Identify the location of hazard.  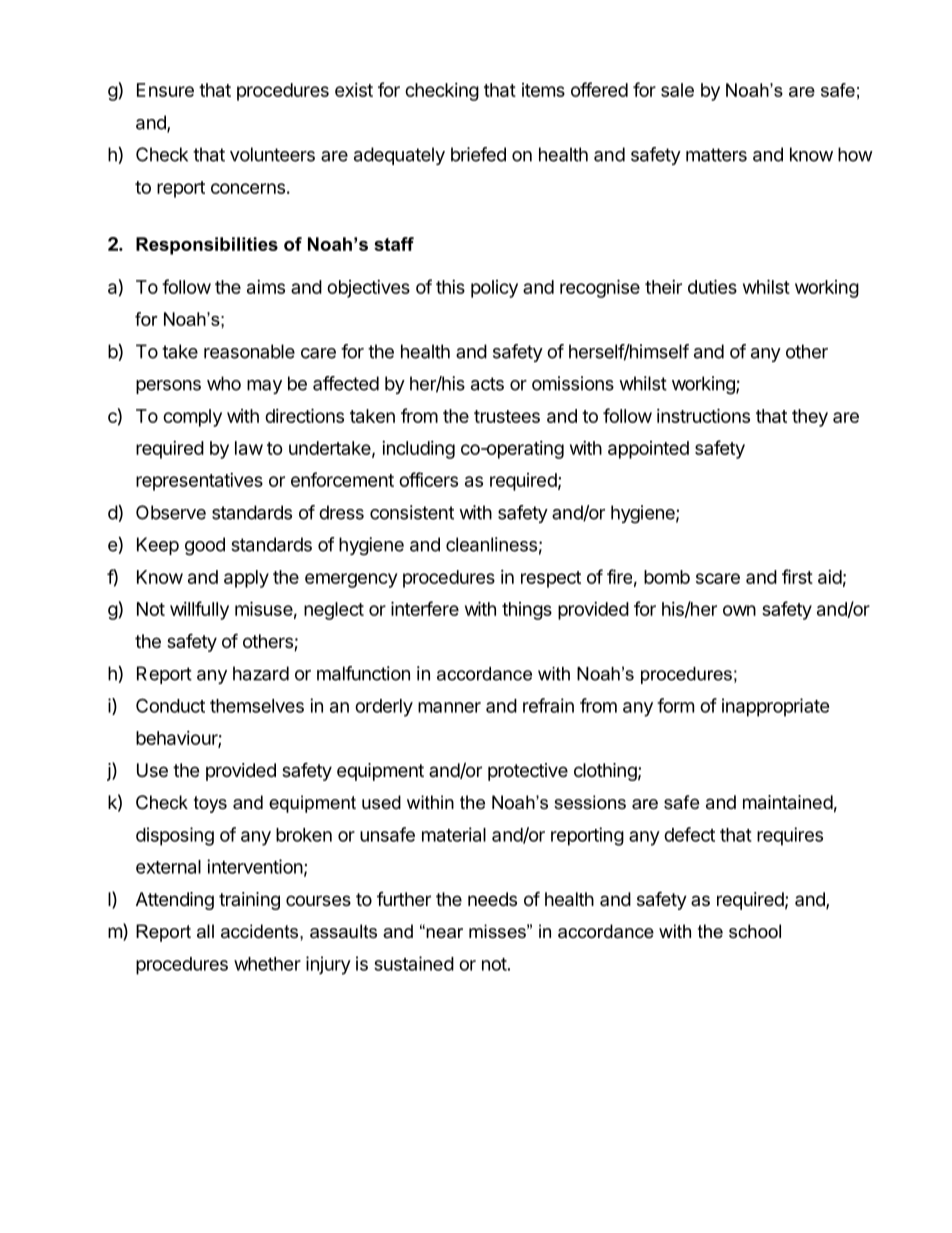
(261, 673).
